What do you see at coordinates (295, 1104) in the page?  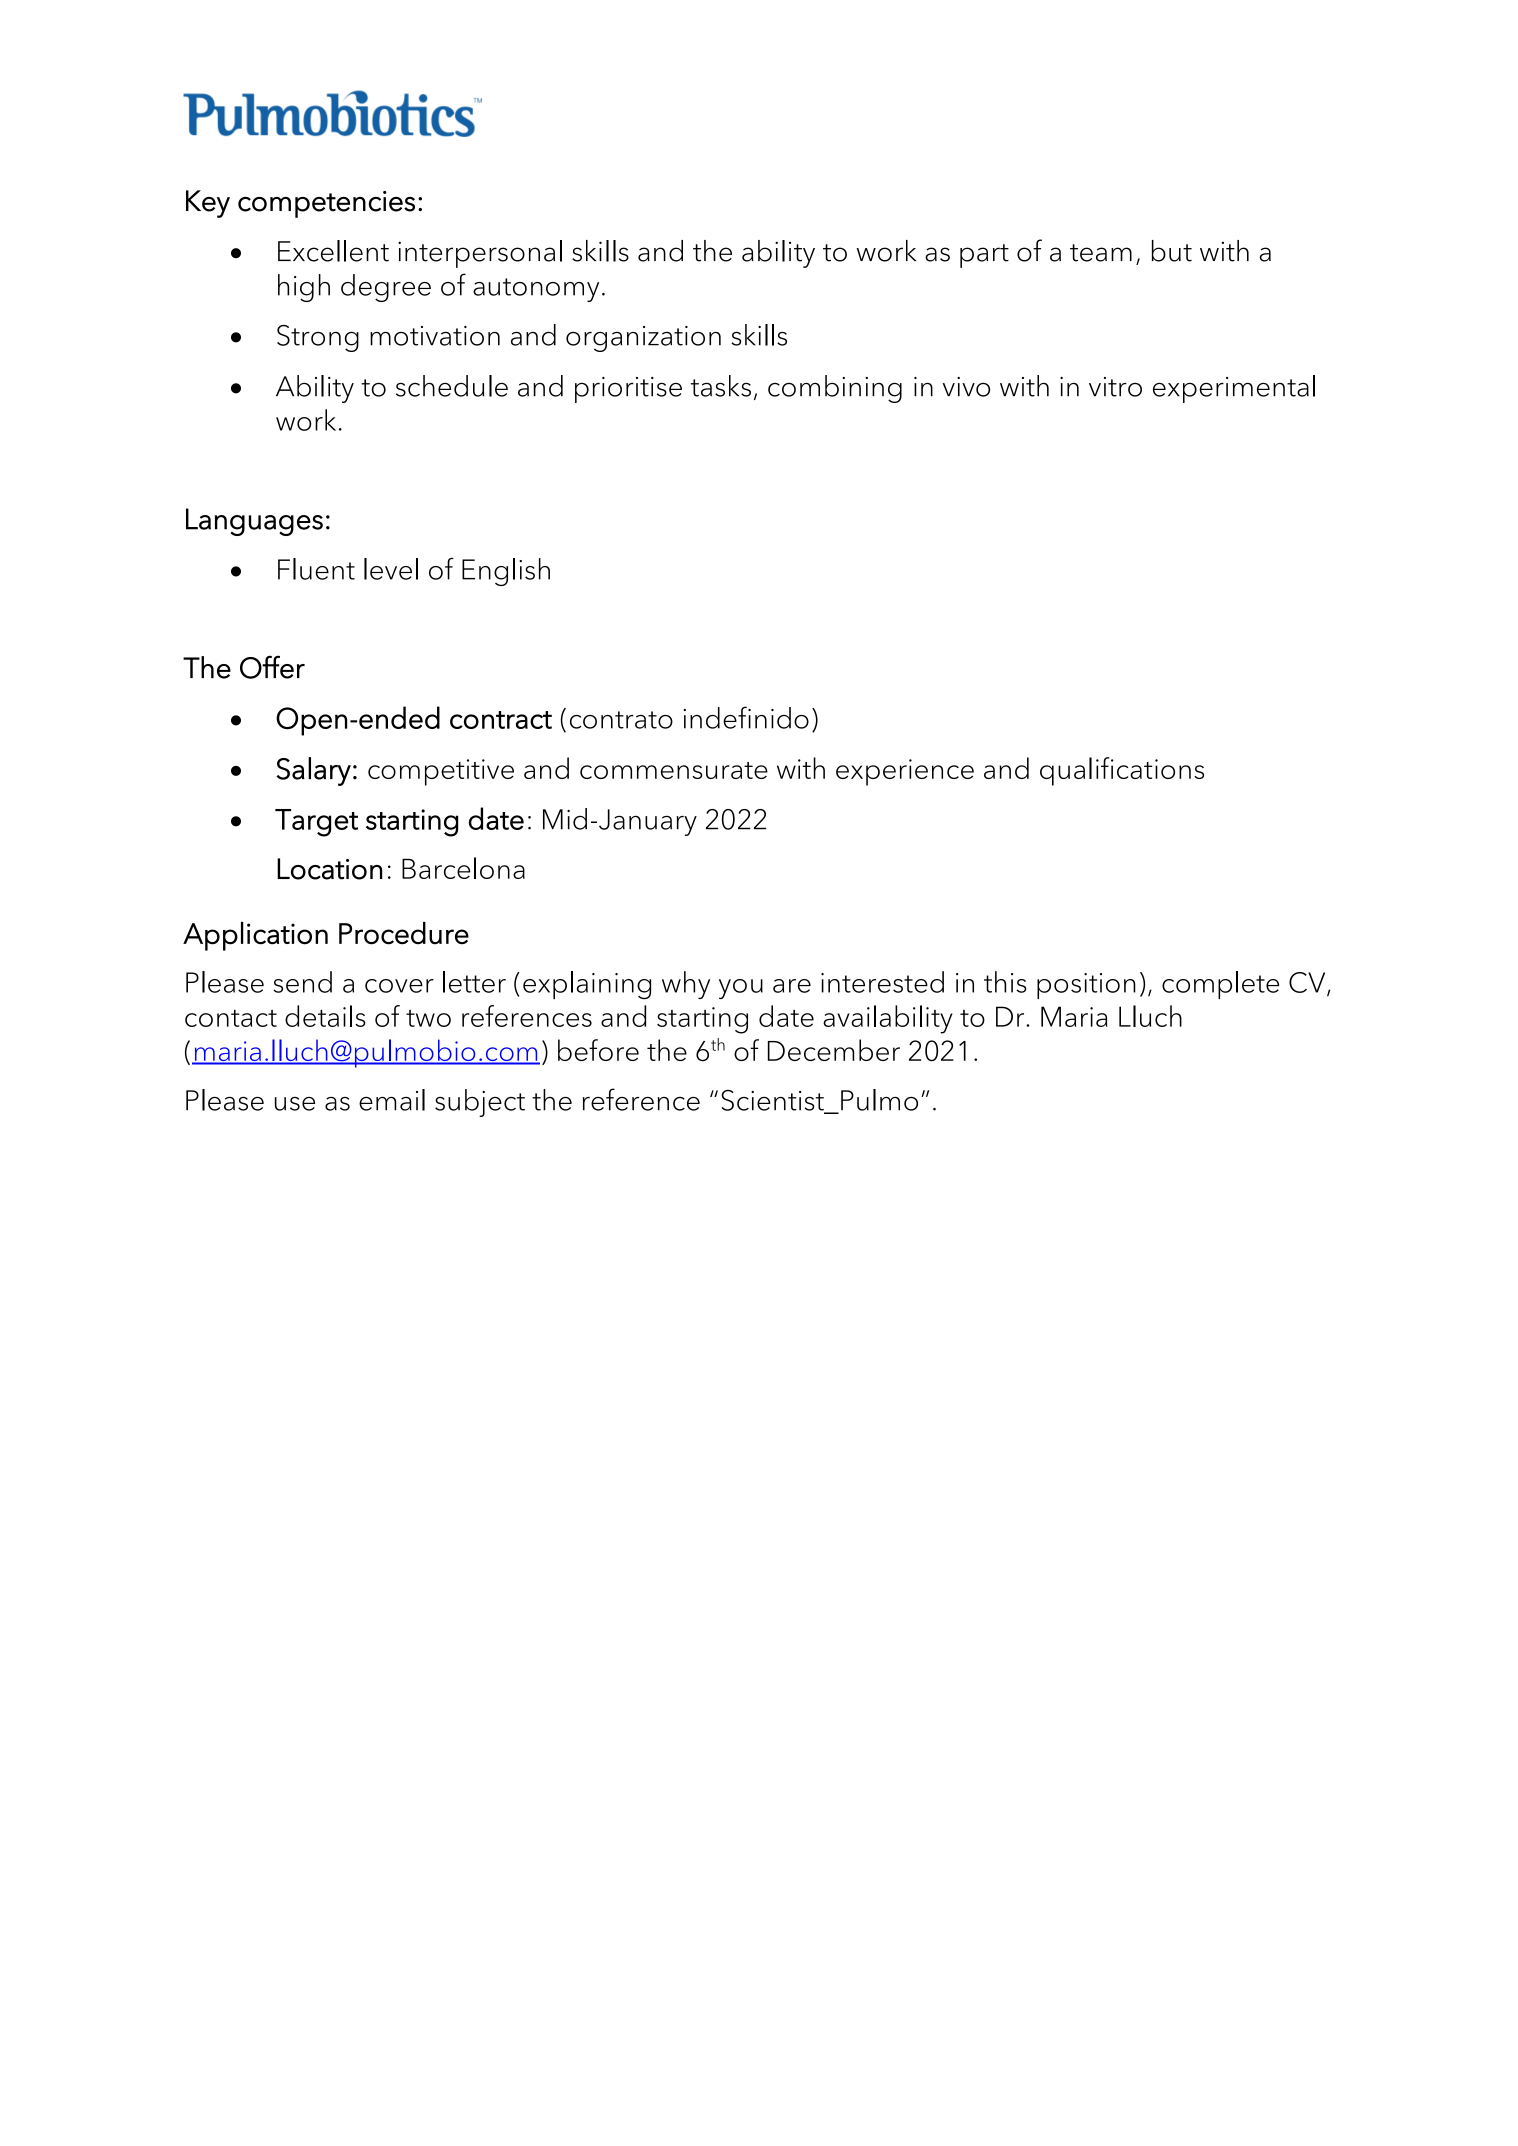 I see `use` at bounding box center [295, 1104].
